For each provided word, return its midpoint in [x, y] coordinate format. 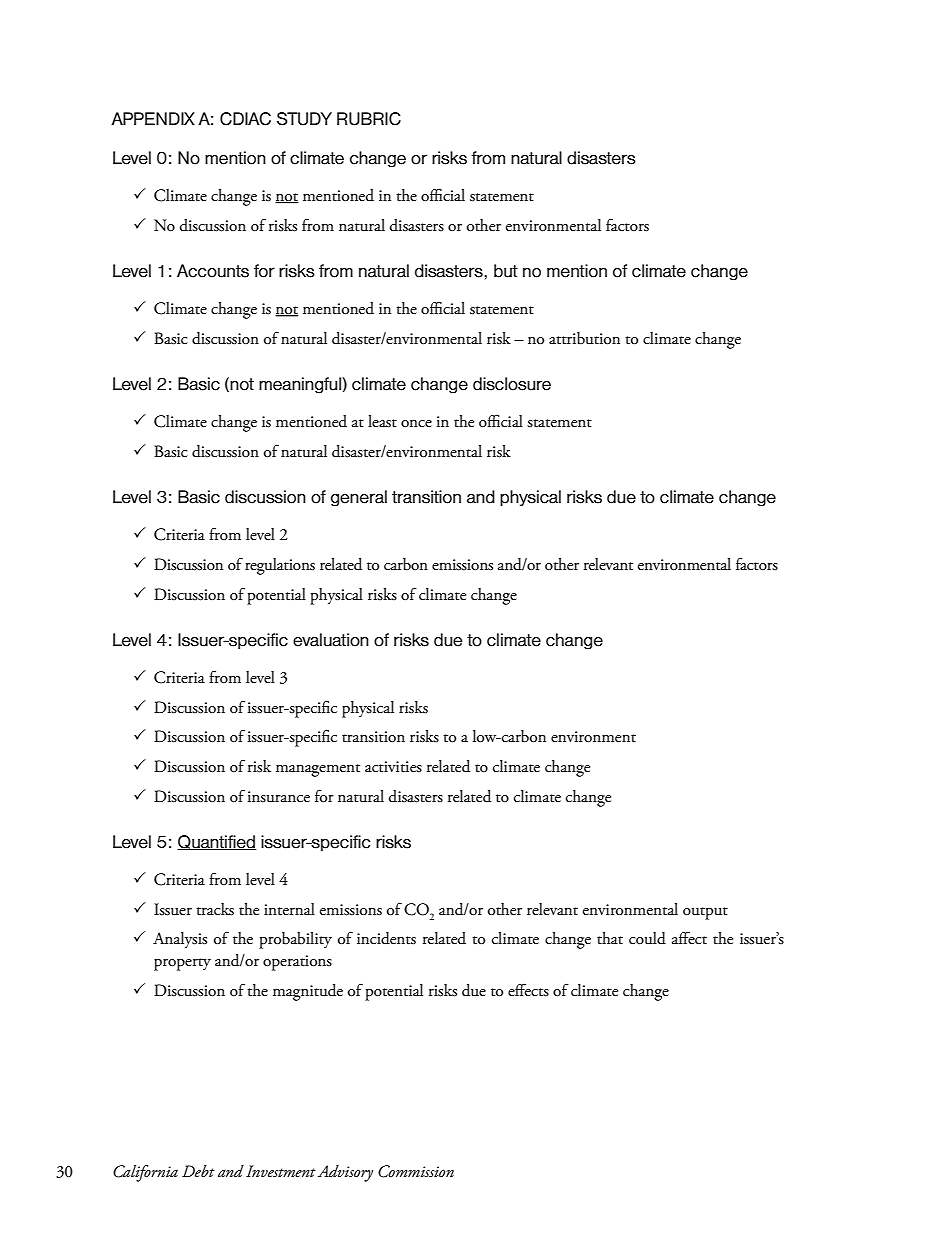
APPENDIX [153, 118]
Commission [416, 1171]
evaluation [331, 640]
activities [393, 767]
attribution [584, 338]
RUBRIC [369, 119]
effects [528, 990]
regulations [280, 566]
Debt [198, 1171]
